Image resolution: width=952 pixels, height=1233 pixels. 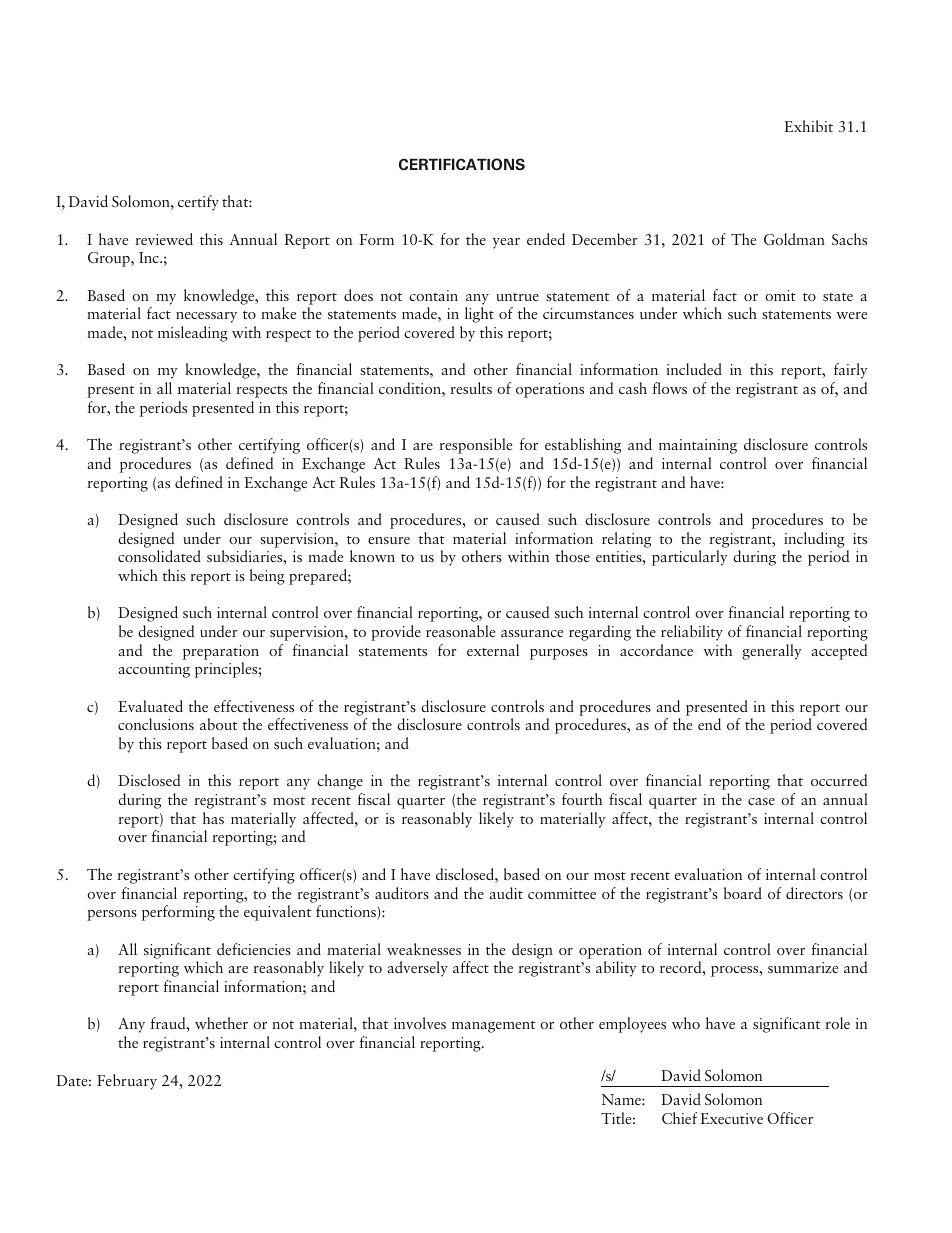 What do you see at coordinates (462, 164) in the image?
I see `CERTIFICATIONS` at bounding box center [462, 164].
